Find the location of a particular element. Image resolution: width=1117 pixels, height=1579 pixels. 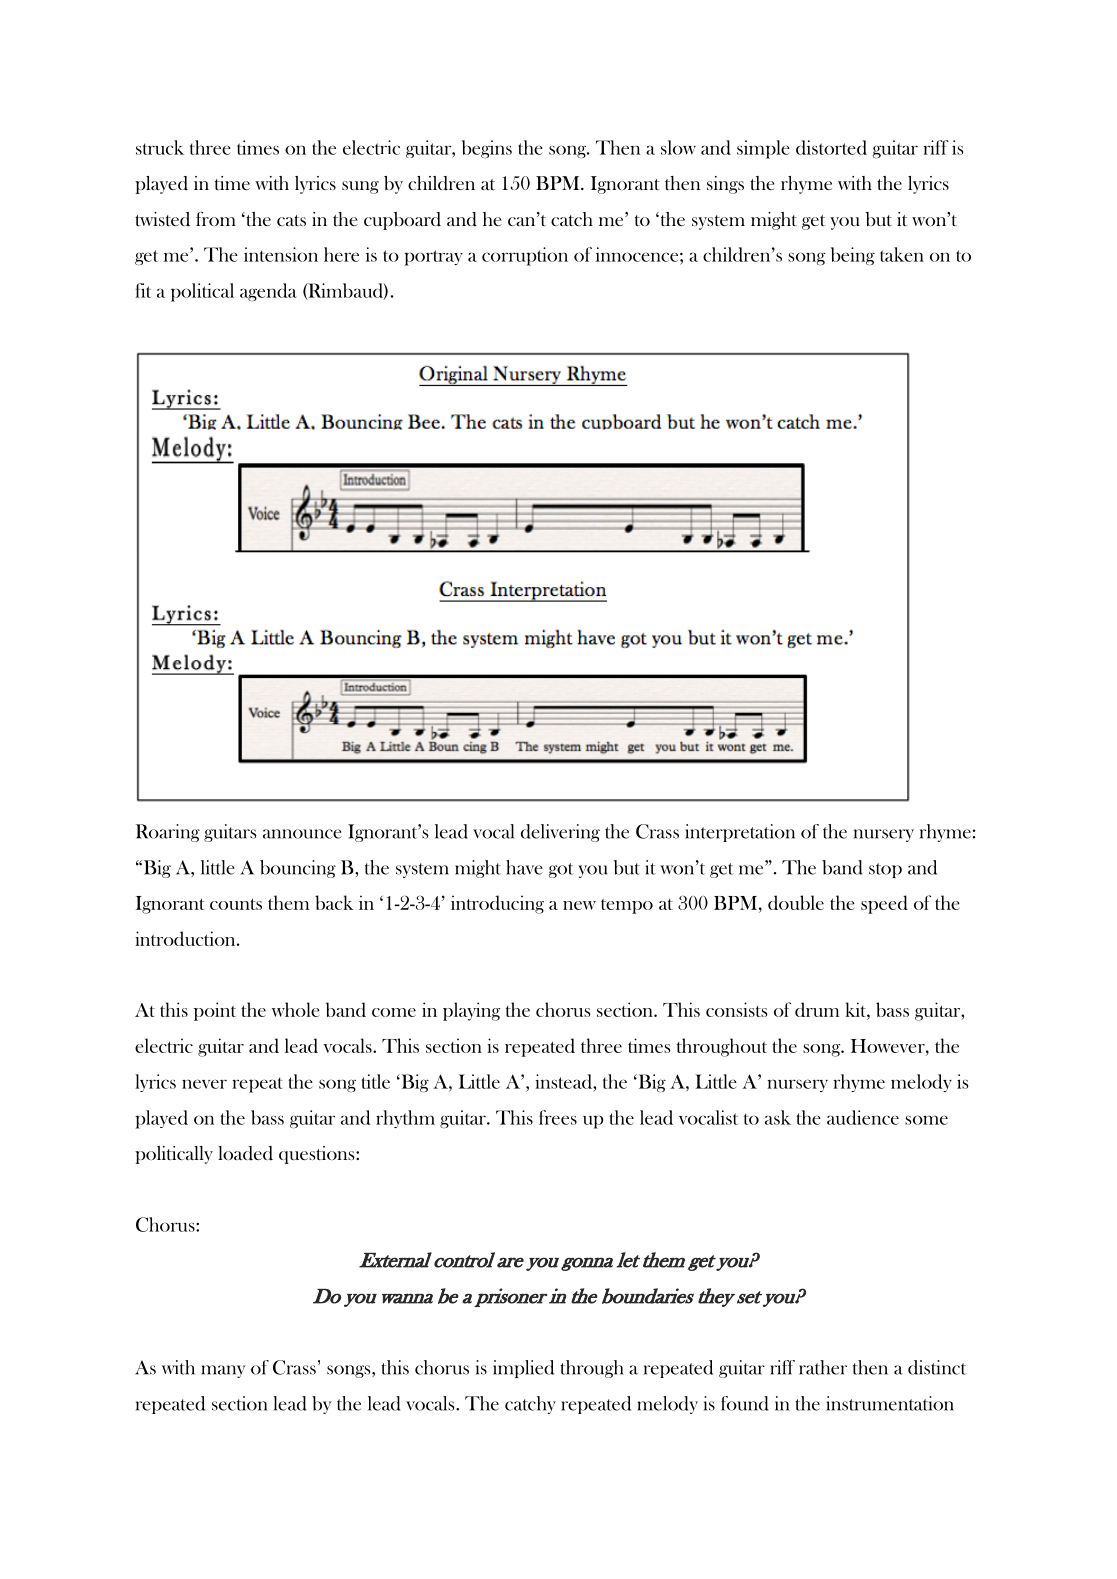

agenda is located at coordinates (268, 292).
